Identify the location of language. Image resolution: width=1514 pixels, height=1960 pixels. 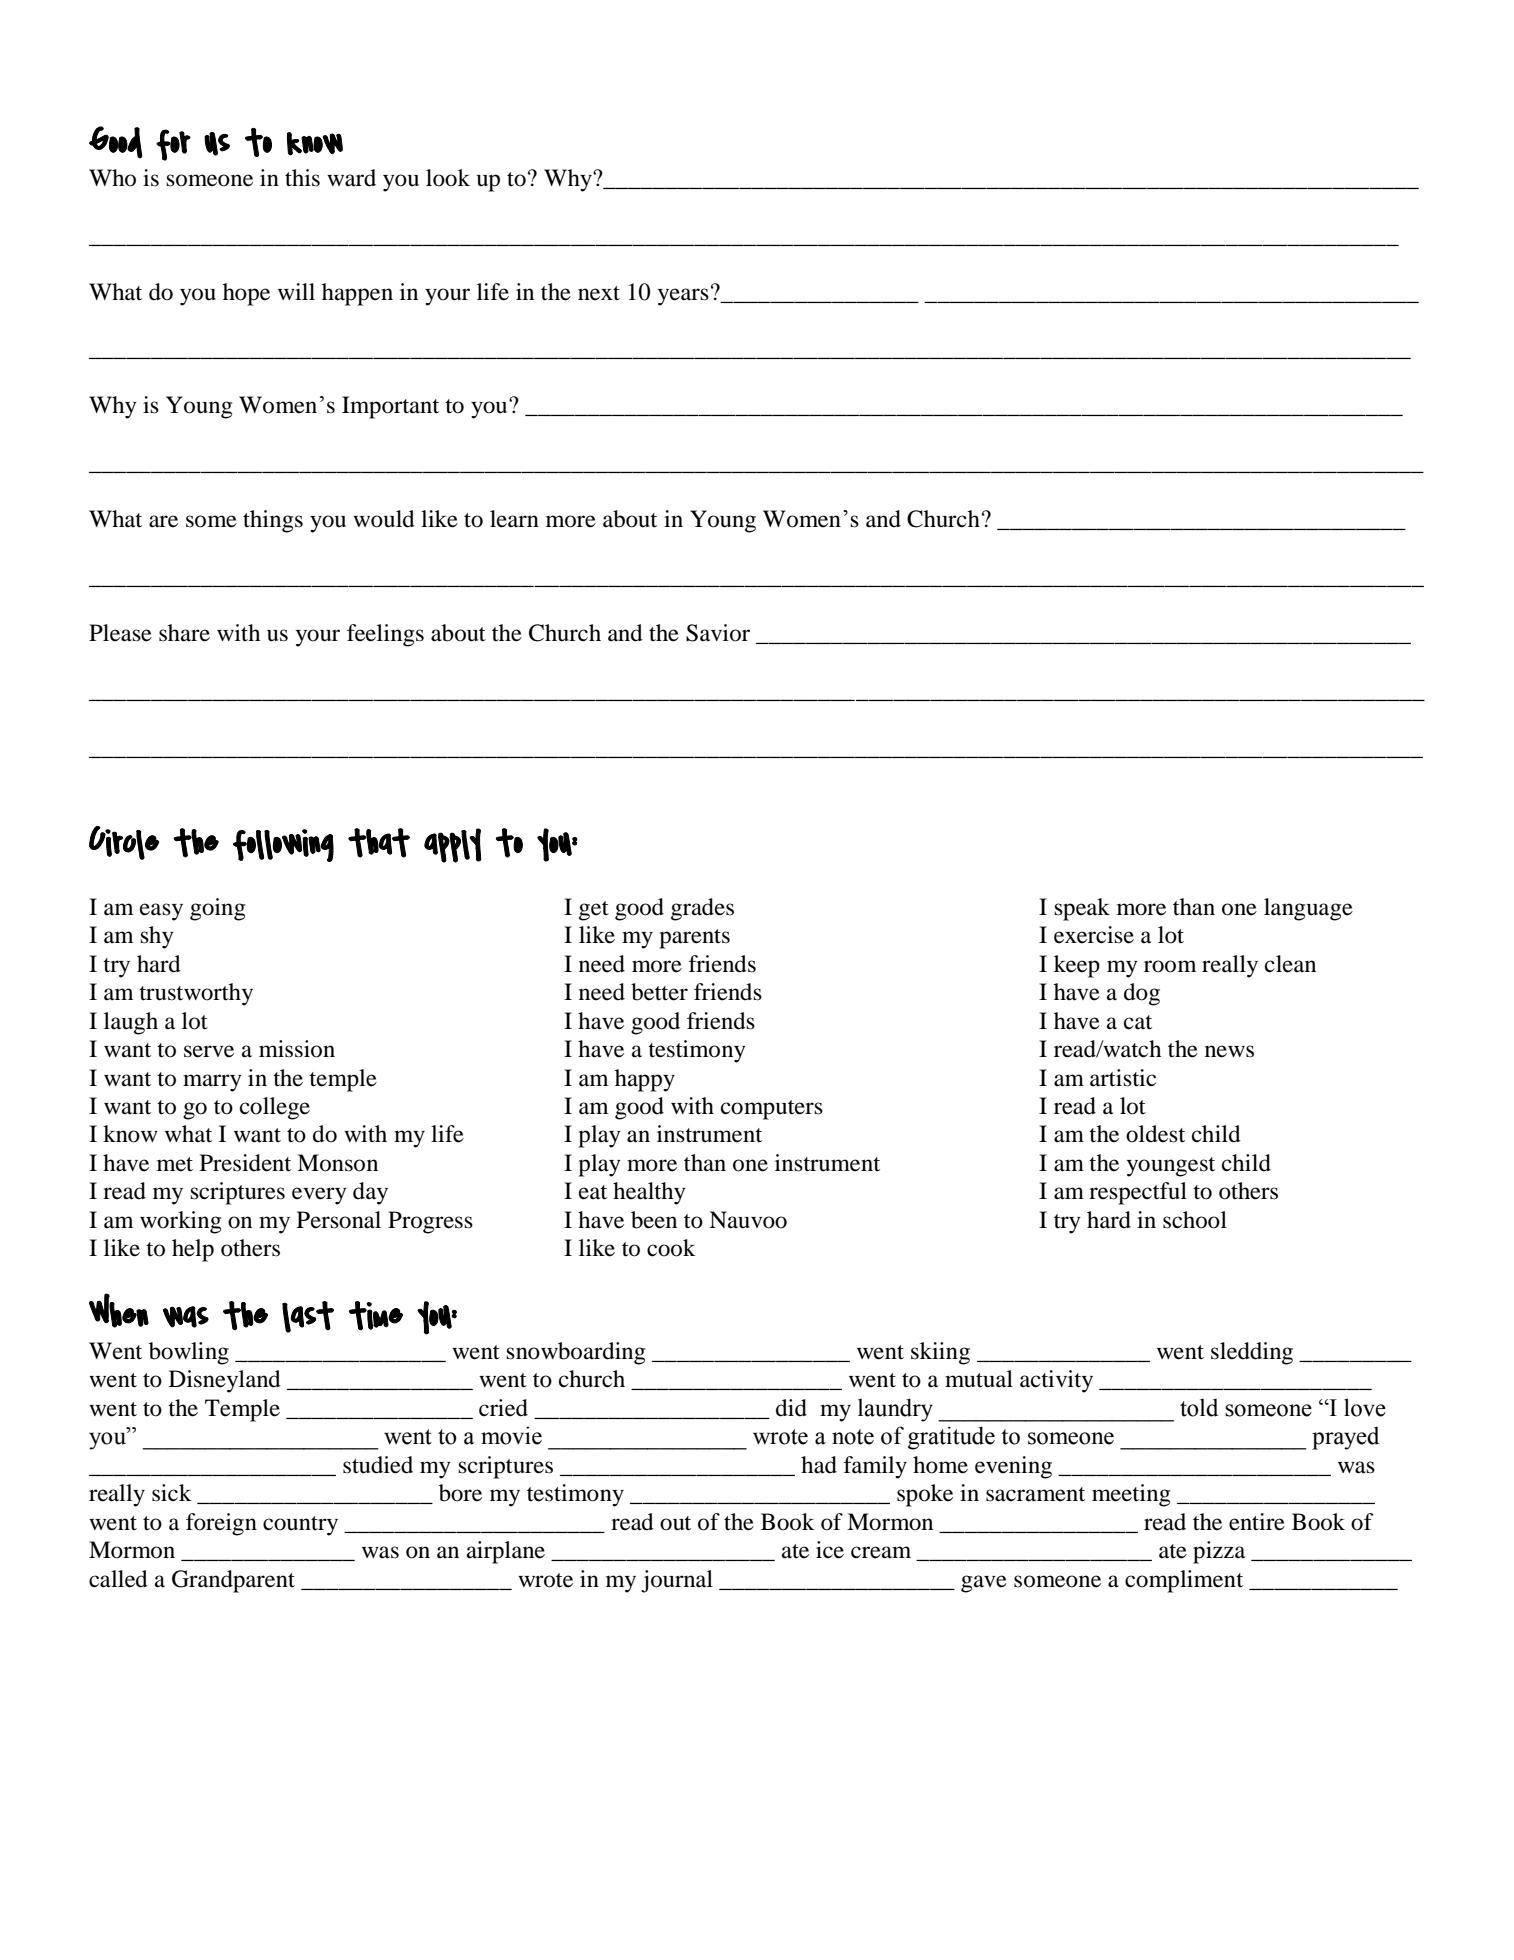
(1308, 909).
